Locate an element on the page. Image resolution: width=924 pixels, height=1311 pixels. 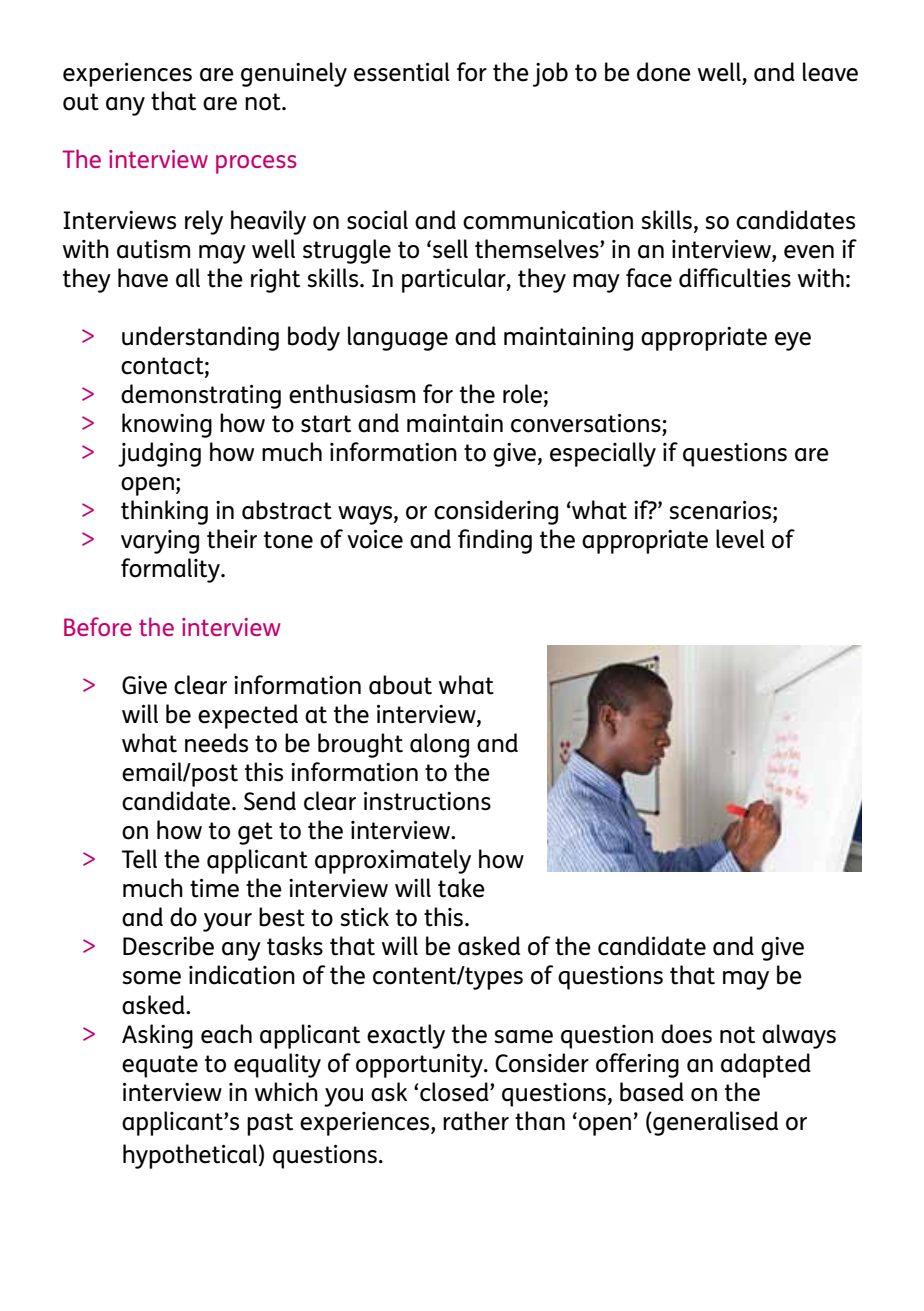
closed is located at coordinates (455, 1092).
